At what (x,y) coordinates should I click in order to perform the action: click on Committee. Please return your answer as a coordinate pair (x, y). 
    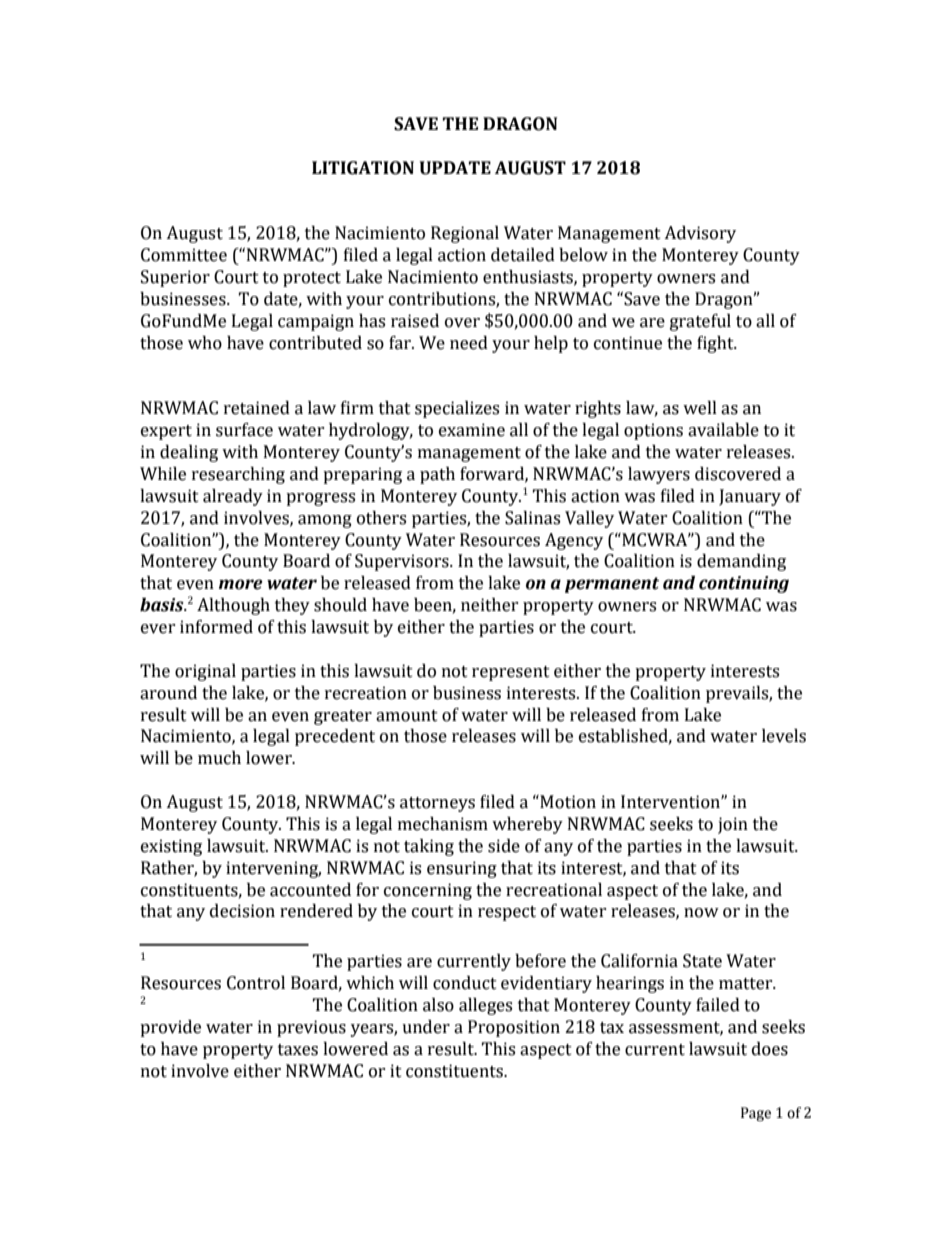
    Looking at the image, I should click on (184, 255).
